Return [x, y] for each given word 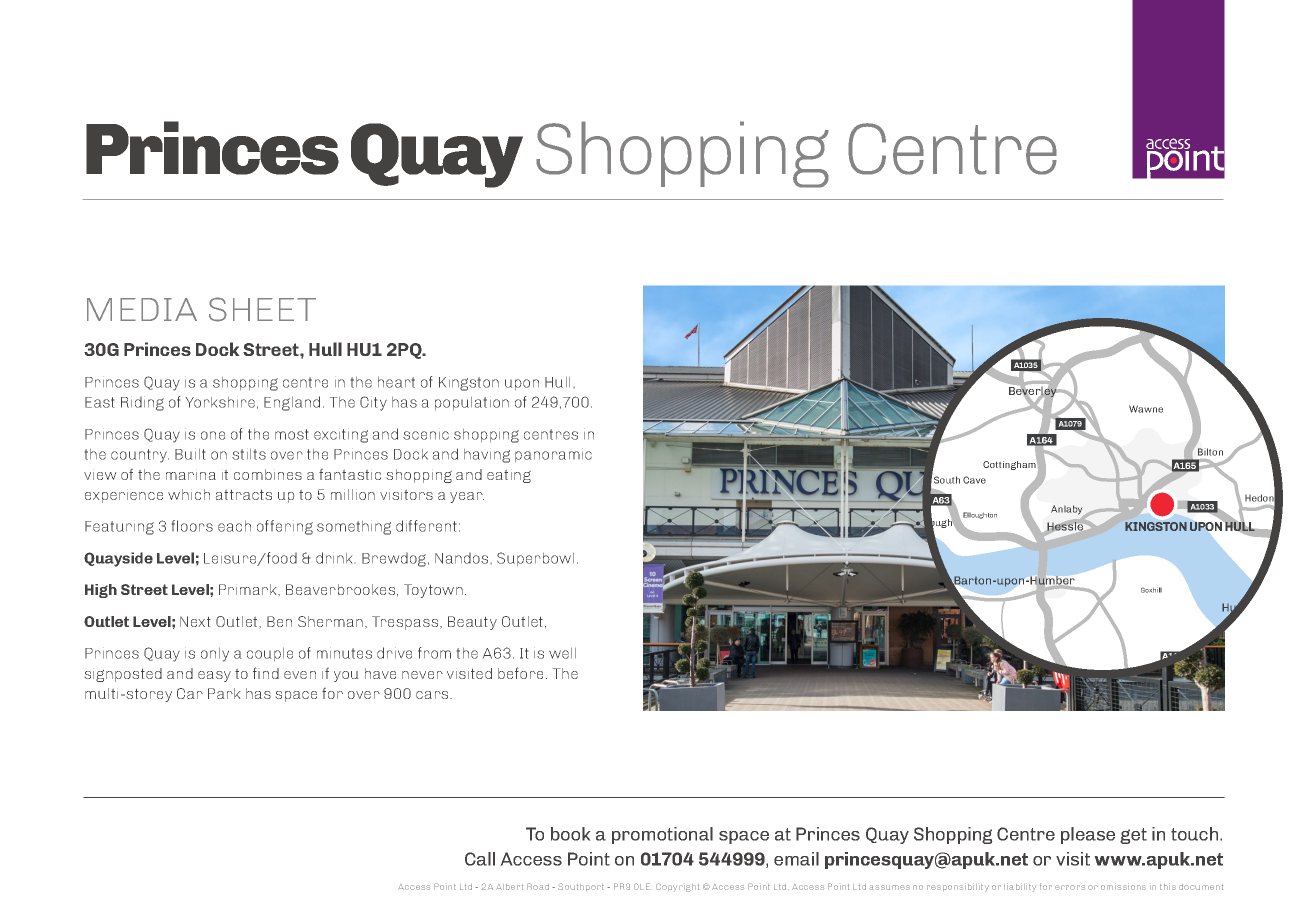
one [213, 435]
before [520, 673]
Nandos [461, 558]
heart [396, 382]
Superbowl [535, 559]
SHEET [262, 309]
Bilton [1210, 452]
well [562, 653]
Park [224, 693]
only [215, 655]
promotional [662, 835]
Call [480, 859]
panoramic [553, 456]
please [1088, 835]
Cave [974, 480]
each [234, 526]
